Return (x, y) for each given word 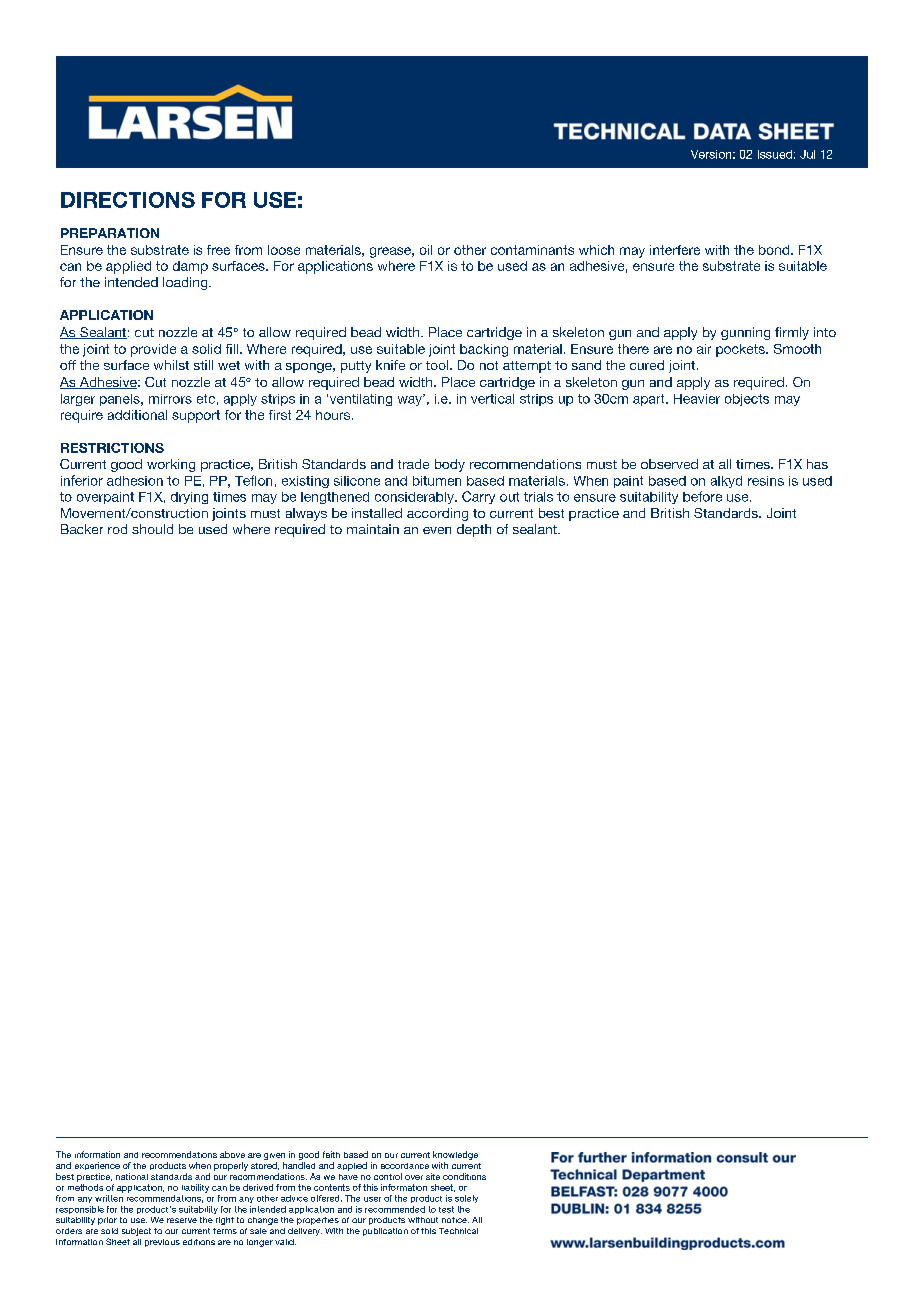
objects (747, 400)
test (446, 1209)
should (152, 529)
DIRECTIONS (128, 200)
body (450, 465)
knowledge (455, 1157)
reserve (182, 1220)
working (171, 465)
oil (426, 250)
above (232, 1154)
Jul (807, 154)
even (437, 530)
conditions (464, 1176)
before (702, 496)
